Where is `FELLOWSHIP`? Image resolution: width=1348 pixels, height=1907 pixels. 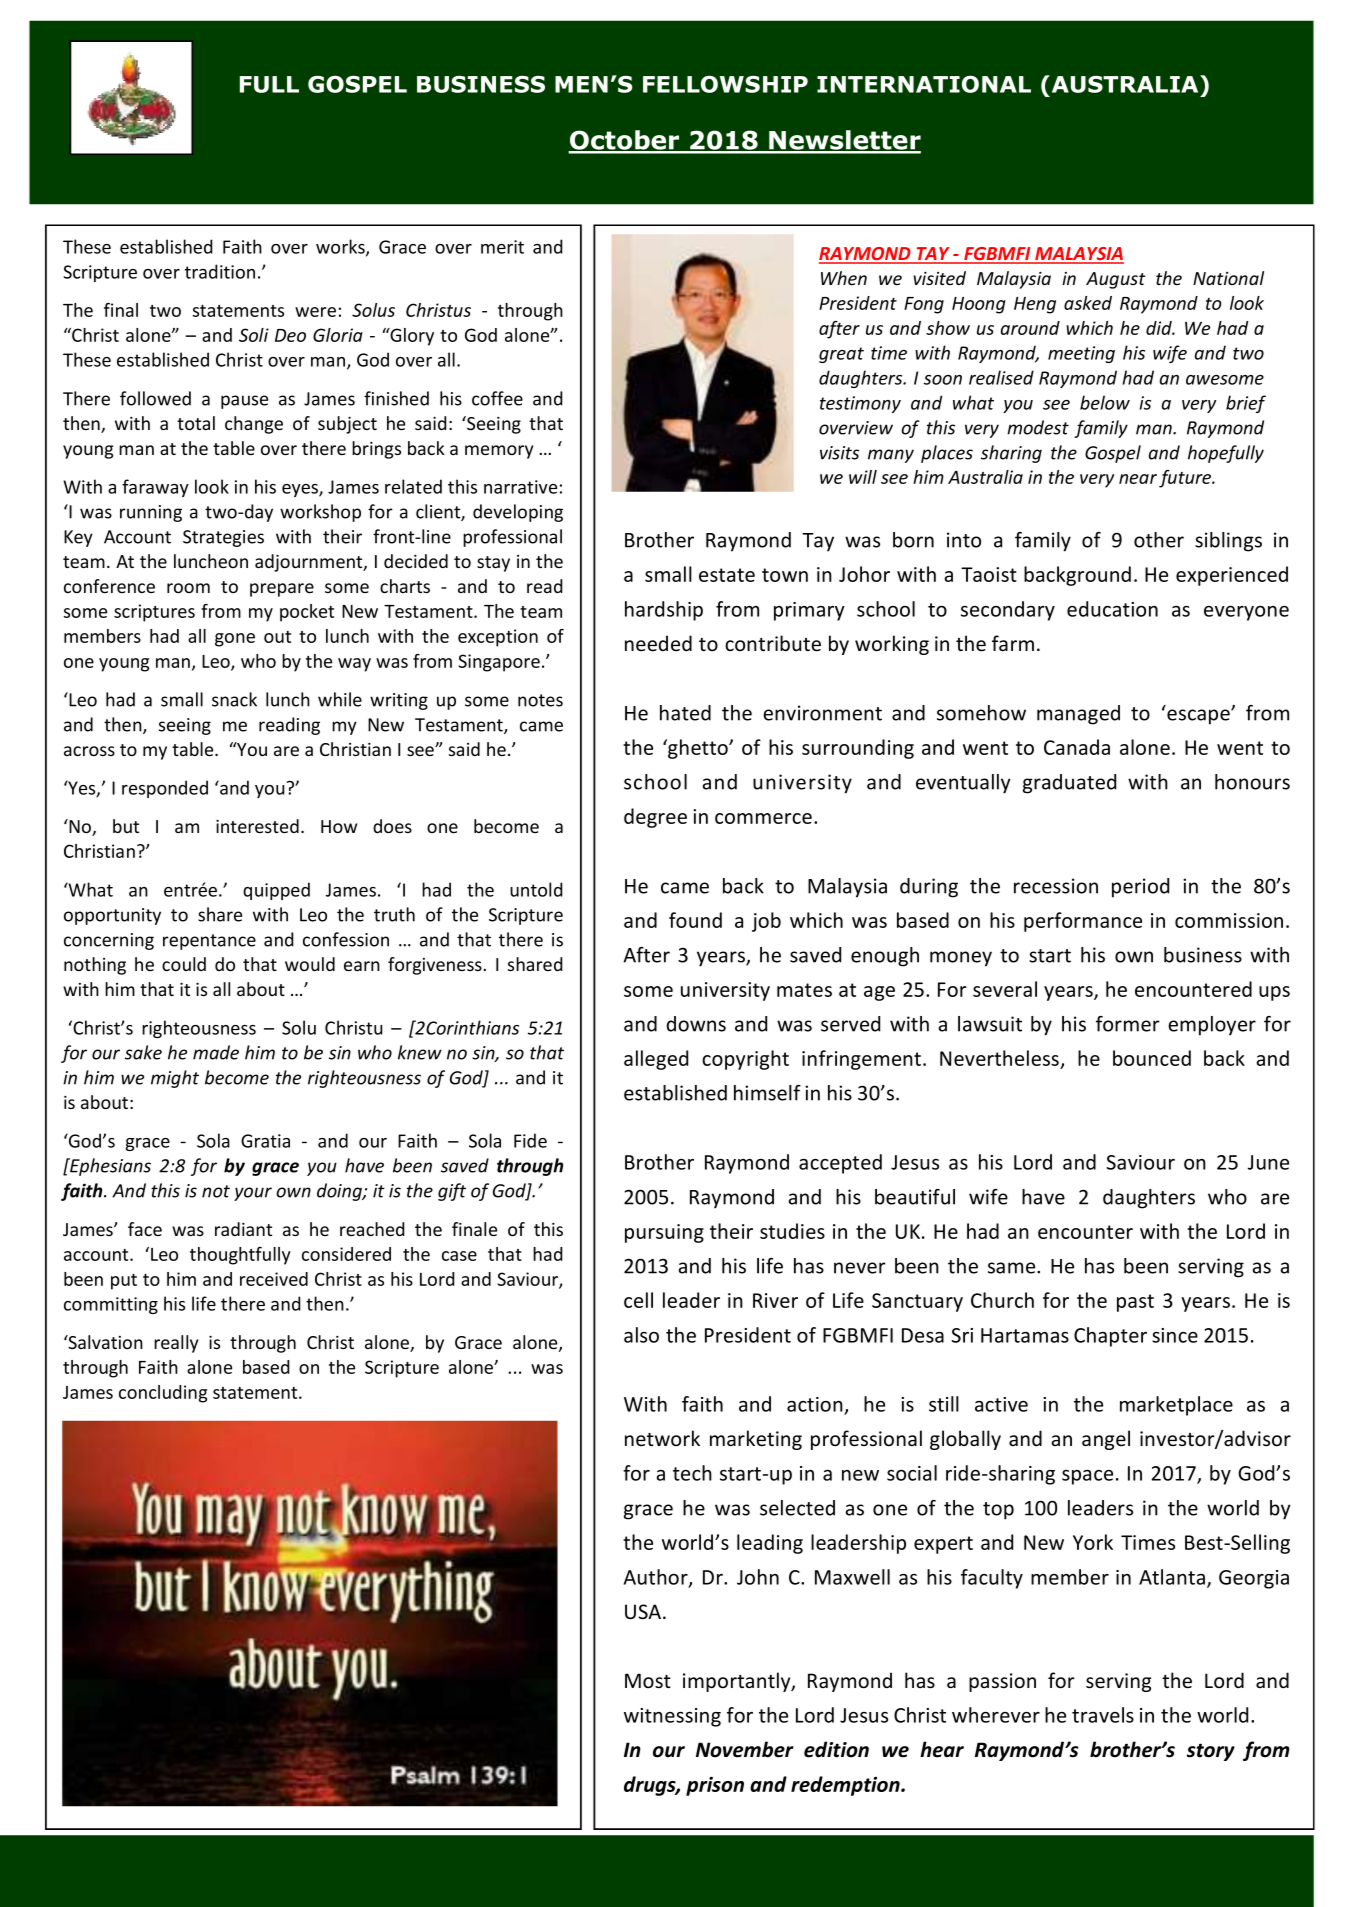 FELLOWSHIP is located at coordinates (725, 84).
